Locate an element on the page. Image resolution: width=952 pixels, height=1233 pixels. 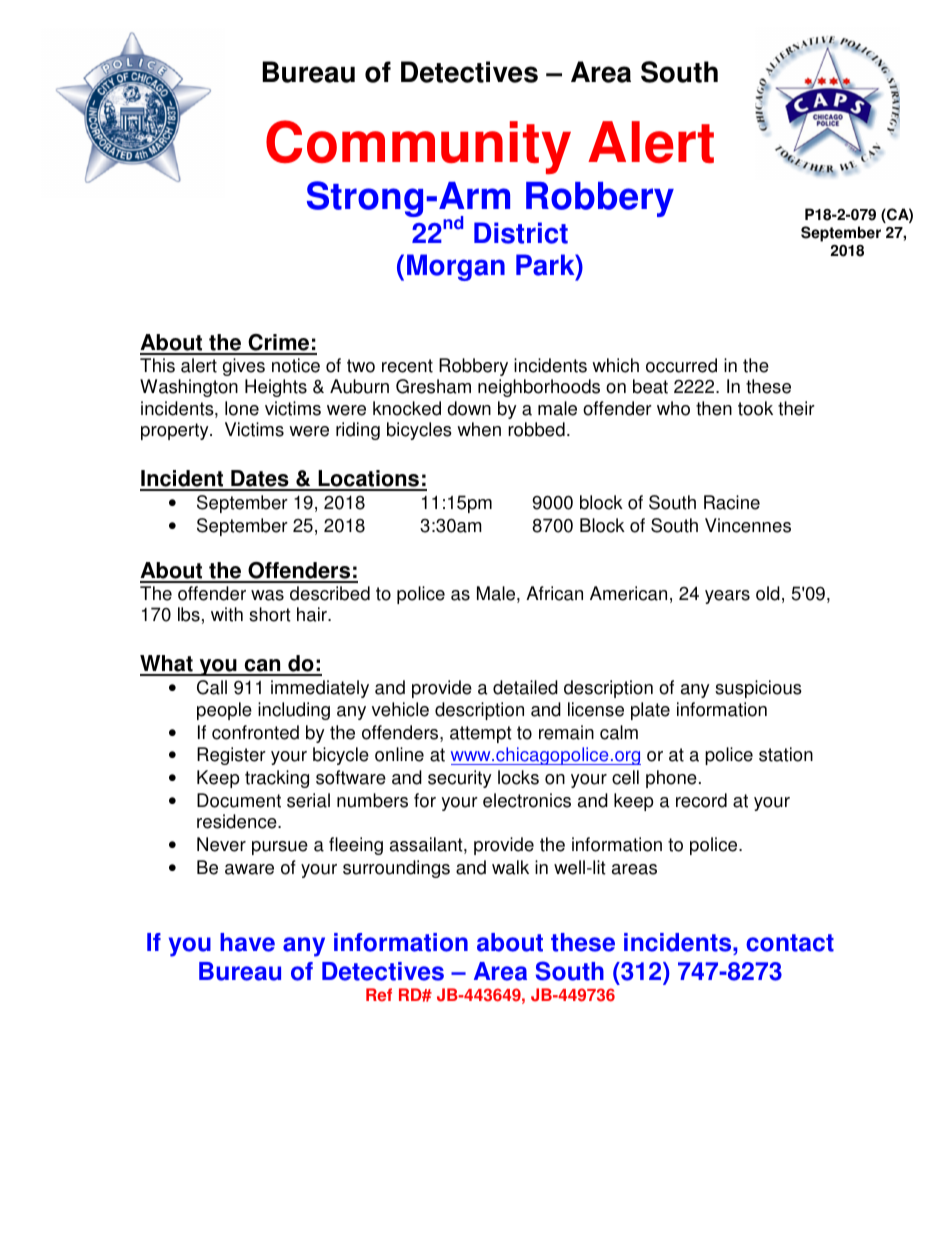
with is located at coordinates (227, 614).
